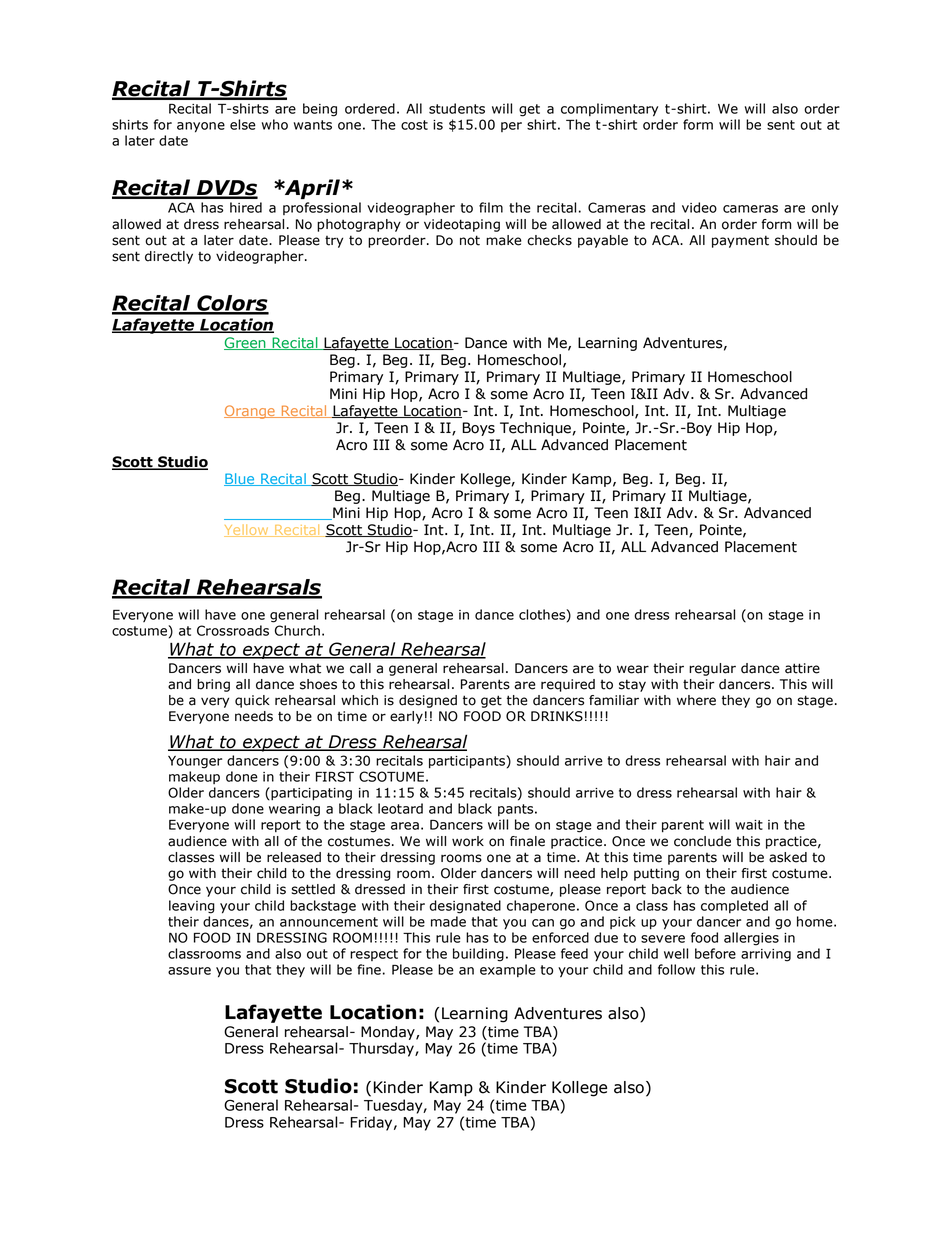 The height and width of the image is (1233, 952). Describe the element at coordinates (825, 209) in the image. I see `only` at that location.
